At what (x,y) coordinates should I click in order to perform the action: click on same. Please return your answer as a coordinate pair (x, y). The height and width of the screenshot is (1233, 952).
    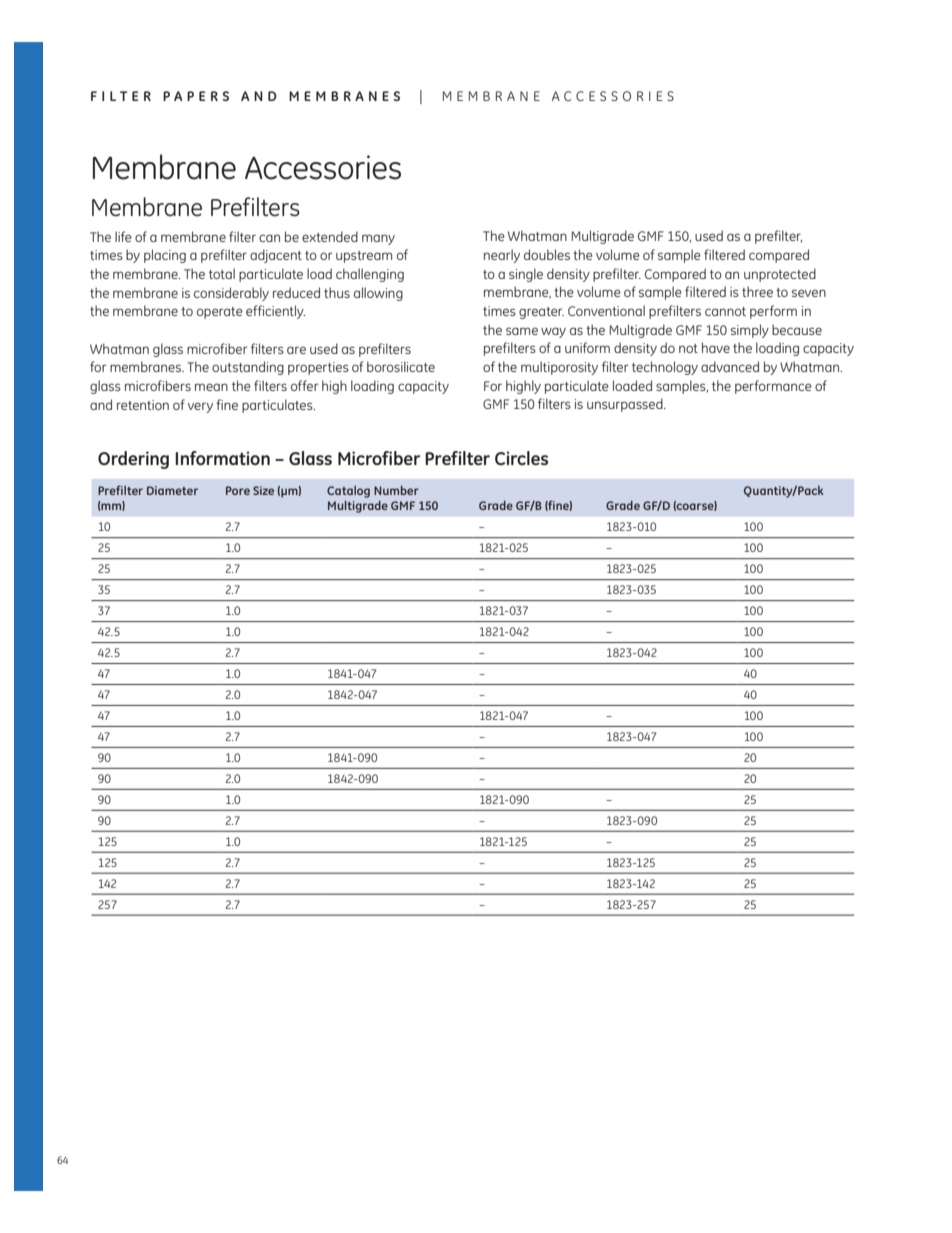
    Looking at the image, I should click on (522, 331).
